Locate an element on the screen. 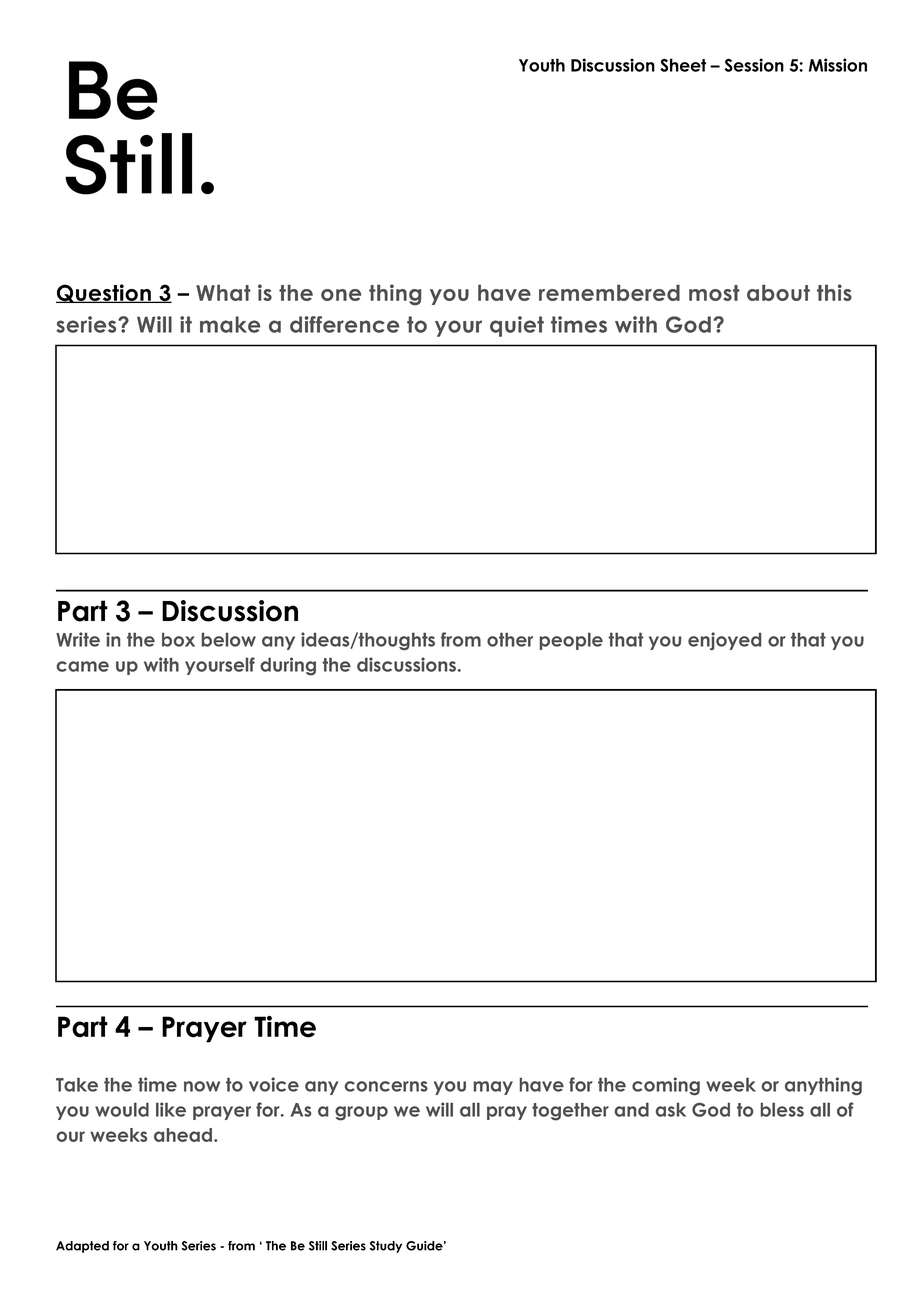 This screenshot has width=924, height=1308. What is located at coordinates (223, 293).
